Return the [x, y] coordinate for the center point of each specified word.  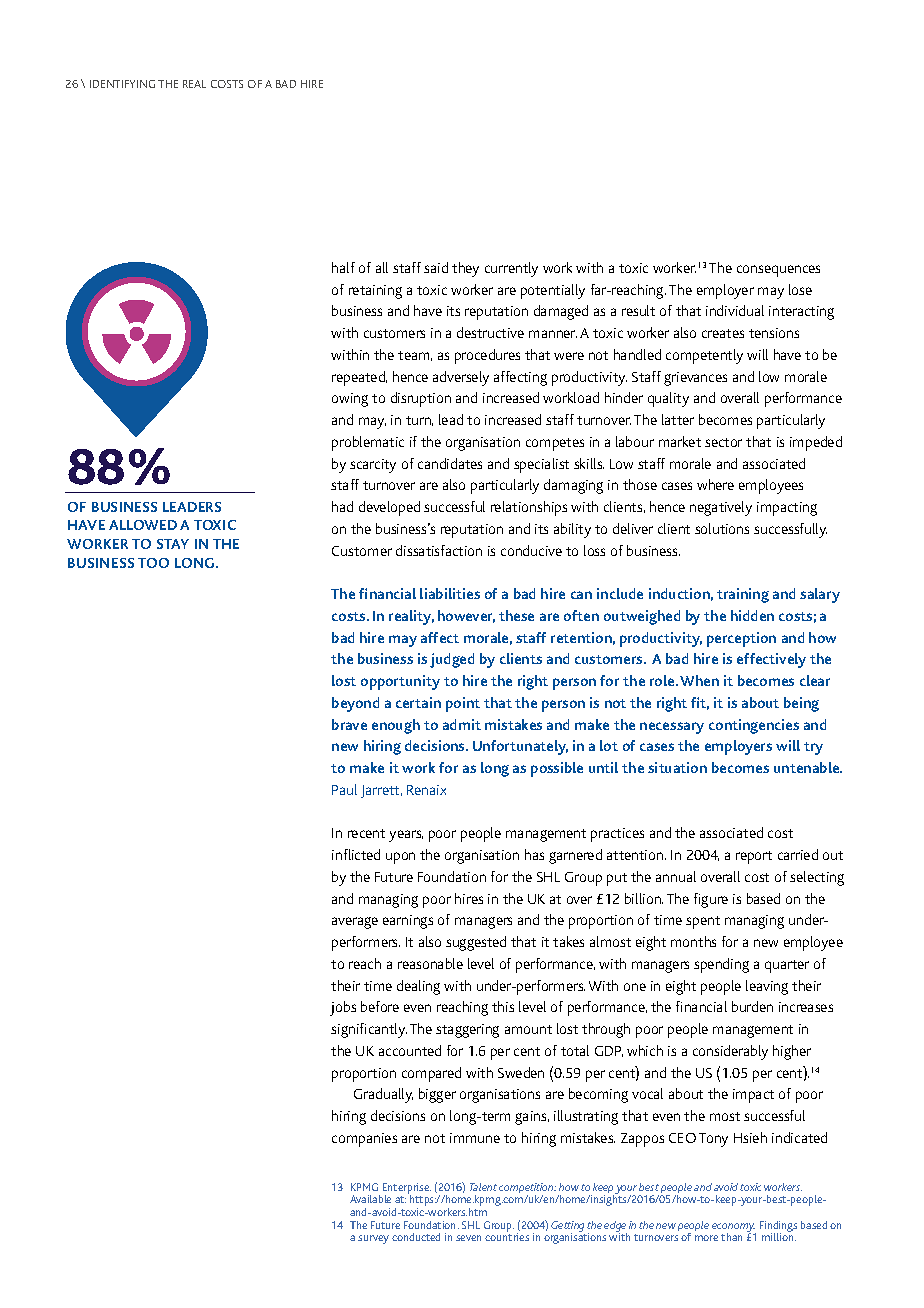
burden [752, 1006]
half [343, 267]
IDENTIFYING [122, 84]
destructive [490, 332]
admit [462, 724]
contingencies [754, 726]
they [465, 269]
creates [723, 333]
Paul [344, 789]
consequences [778, 271]
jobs [343, 1008]
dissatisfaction [439, 550]
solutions [722, 528]
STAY [173, 544]
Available [370, 1199]
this [503, 1006]
